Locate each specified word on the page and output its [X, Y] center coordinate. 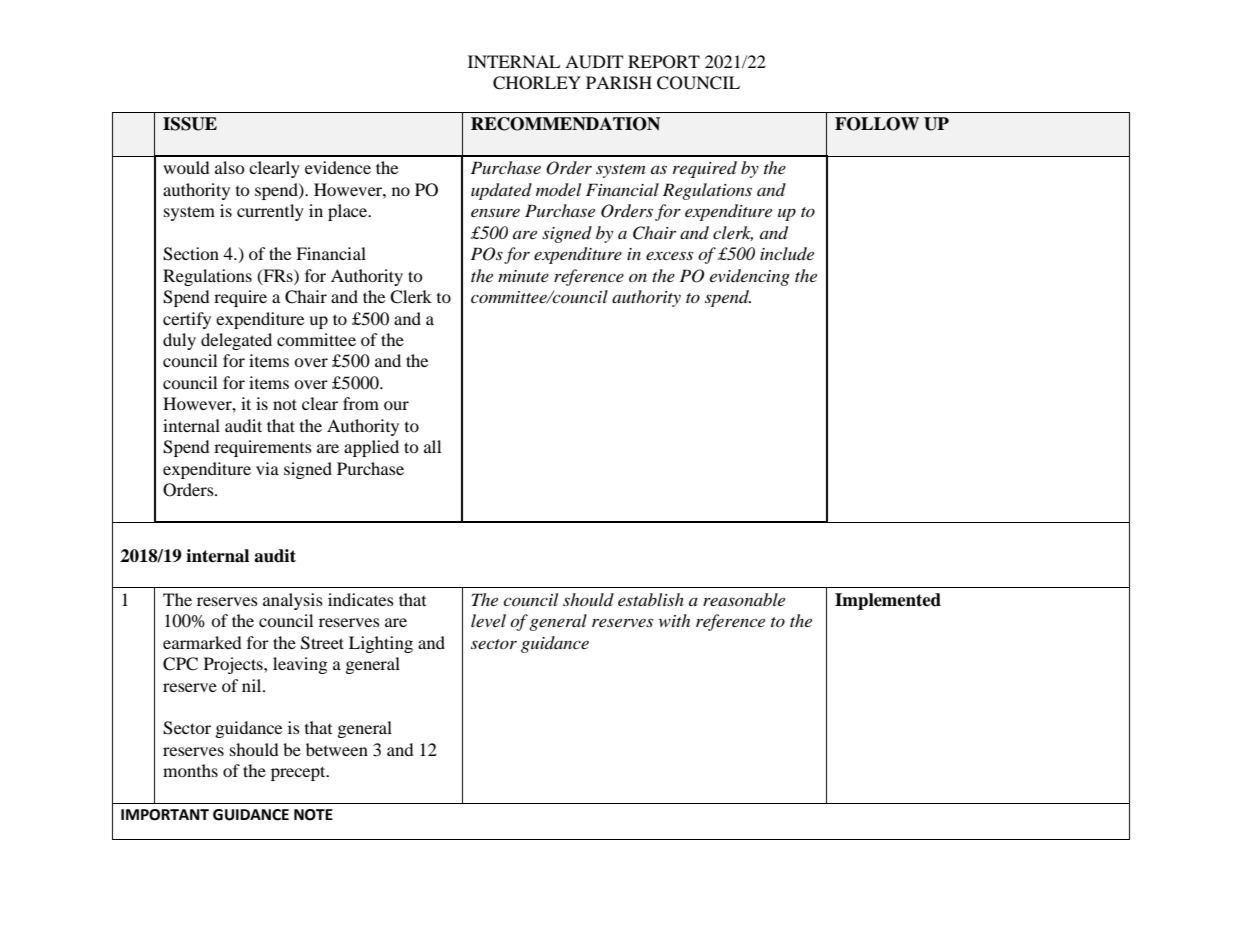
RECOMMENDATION [565, 124]
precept [299, 773]
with [674, 620]
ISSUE [190, 124]
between [337, 749]
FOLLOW [877, 124]
